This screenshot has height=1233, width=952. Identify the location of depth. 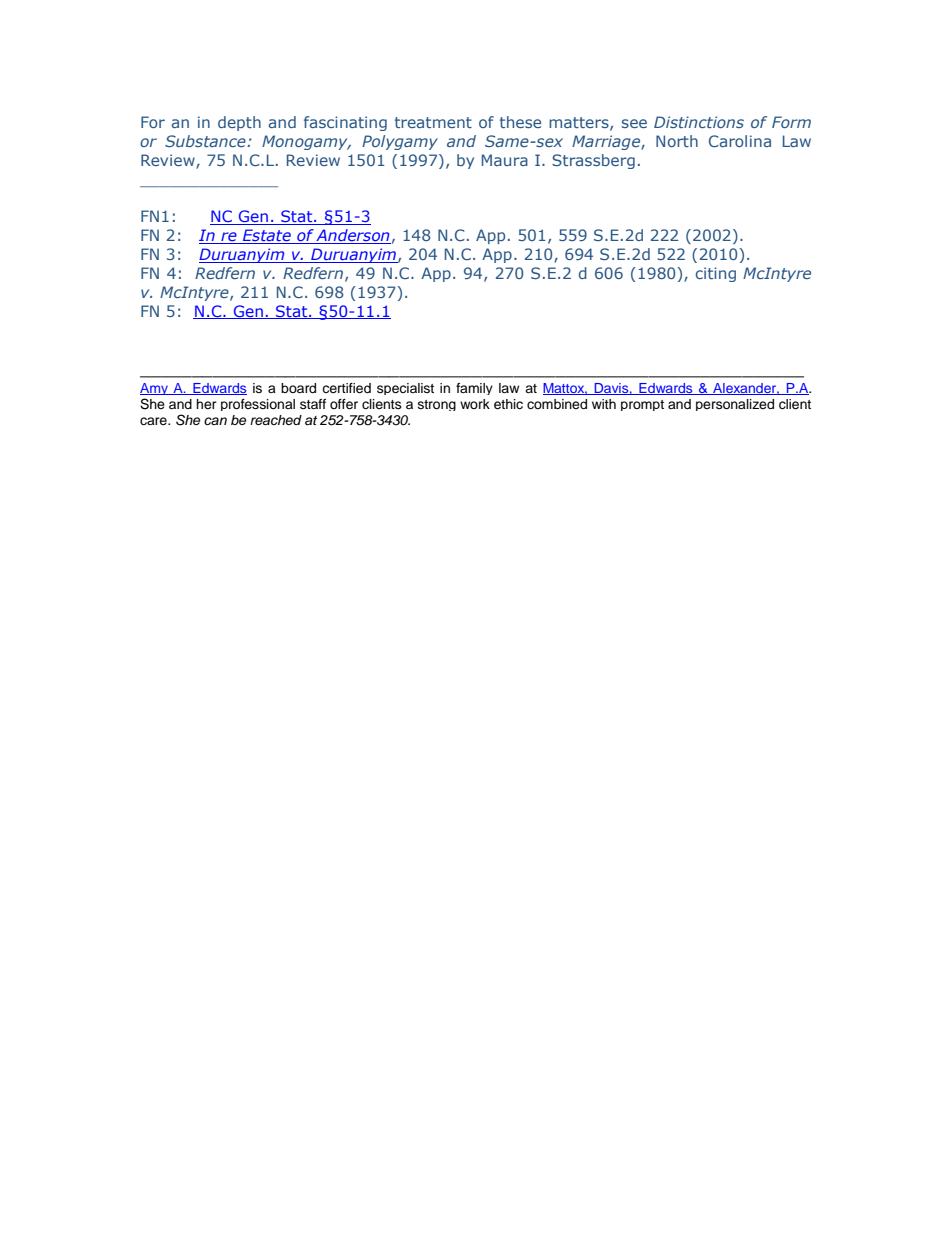
(239, 123).
